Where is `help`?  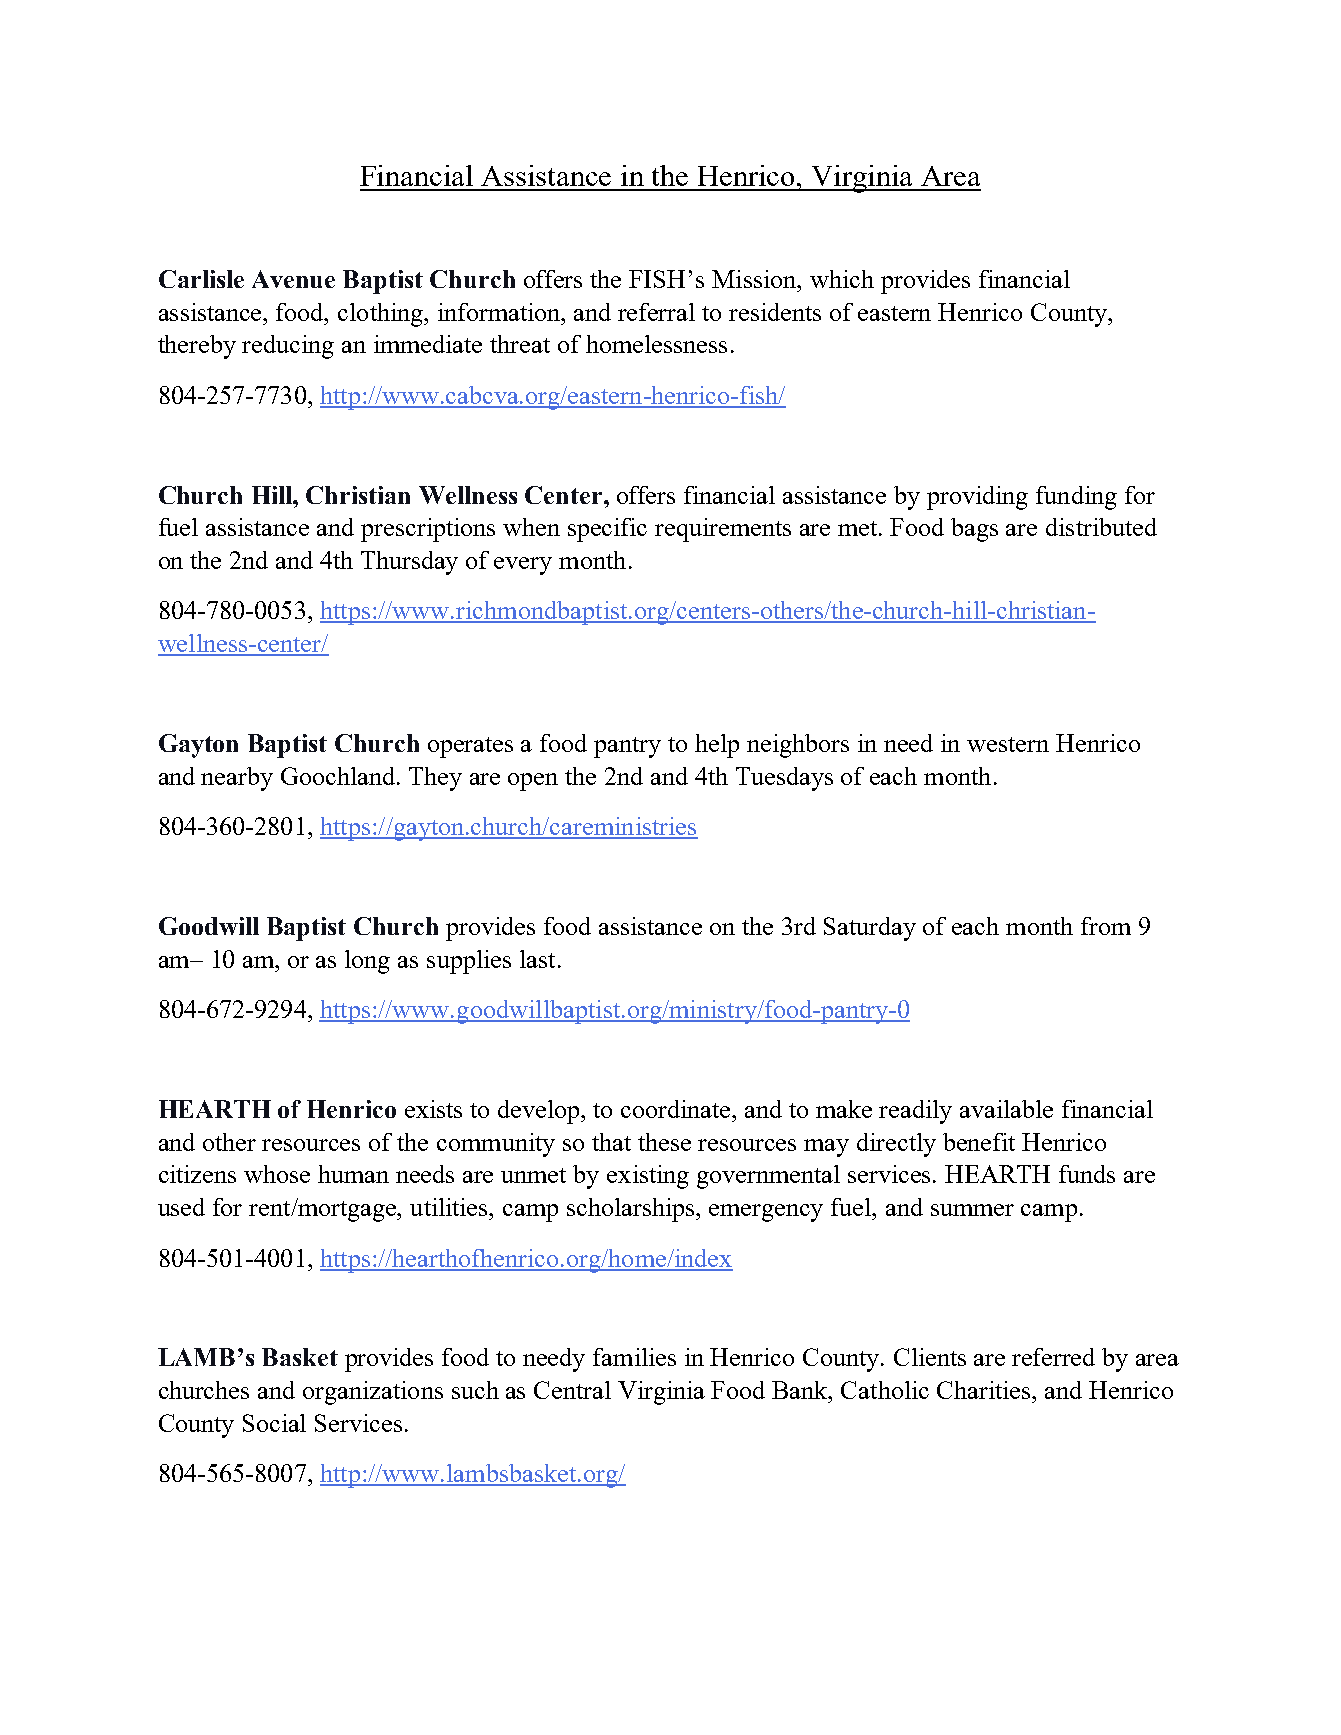 help is located at coordinates (717, 746).
